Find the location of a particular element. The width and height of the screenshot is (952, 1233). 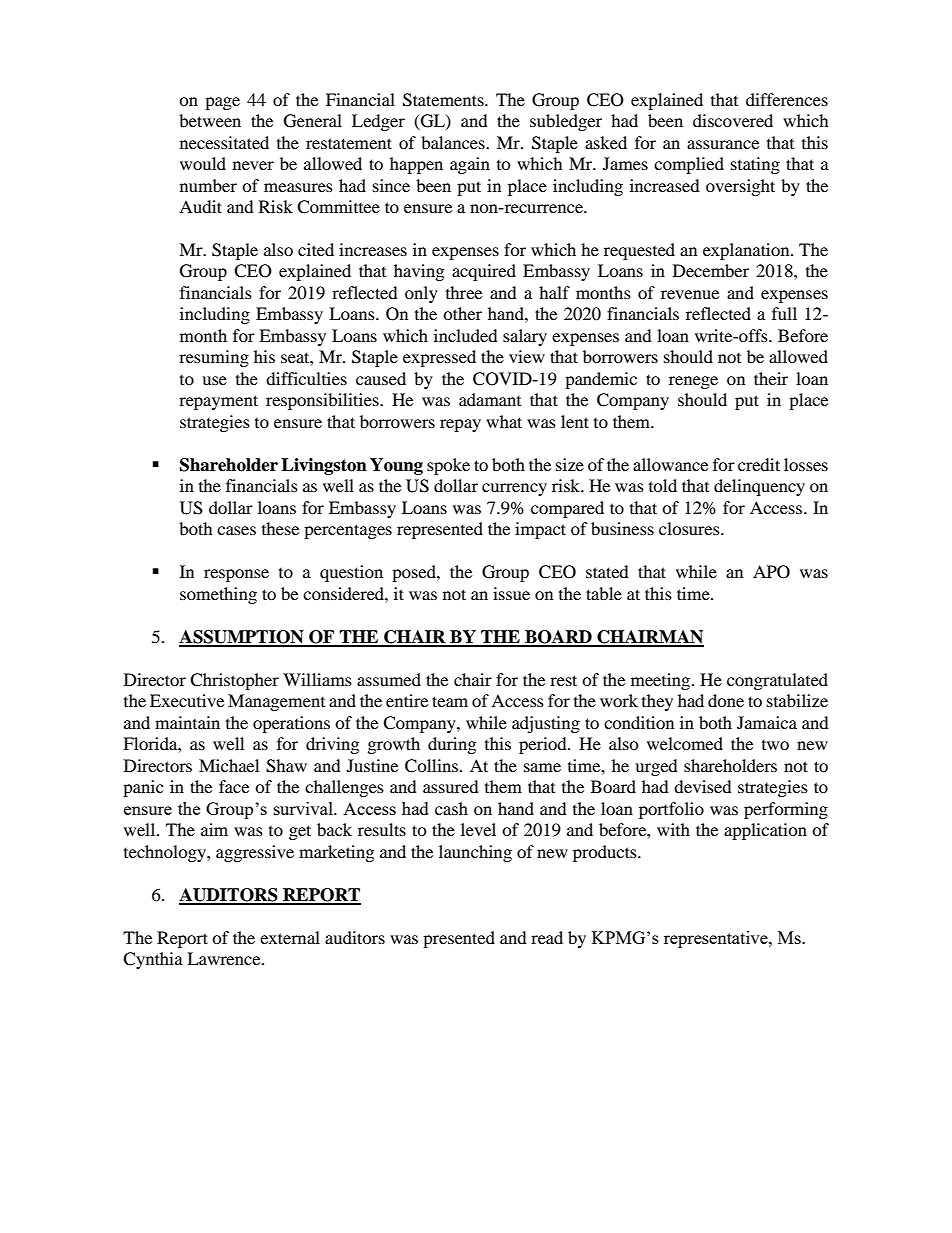

discovered is located at coordinates (733, 120).
